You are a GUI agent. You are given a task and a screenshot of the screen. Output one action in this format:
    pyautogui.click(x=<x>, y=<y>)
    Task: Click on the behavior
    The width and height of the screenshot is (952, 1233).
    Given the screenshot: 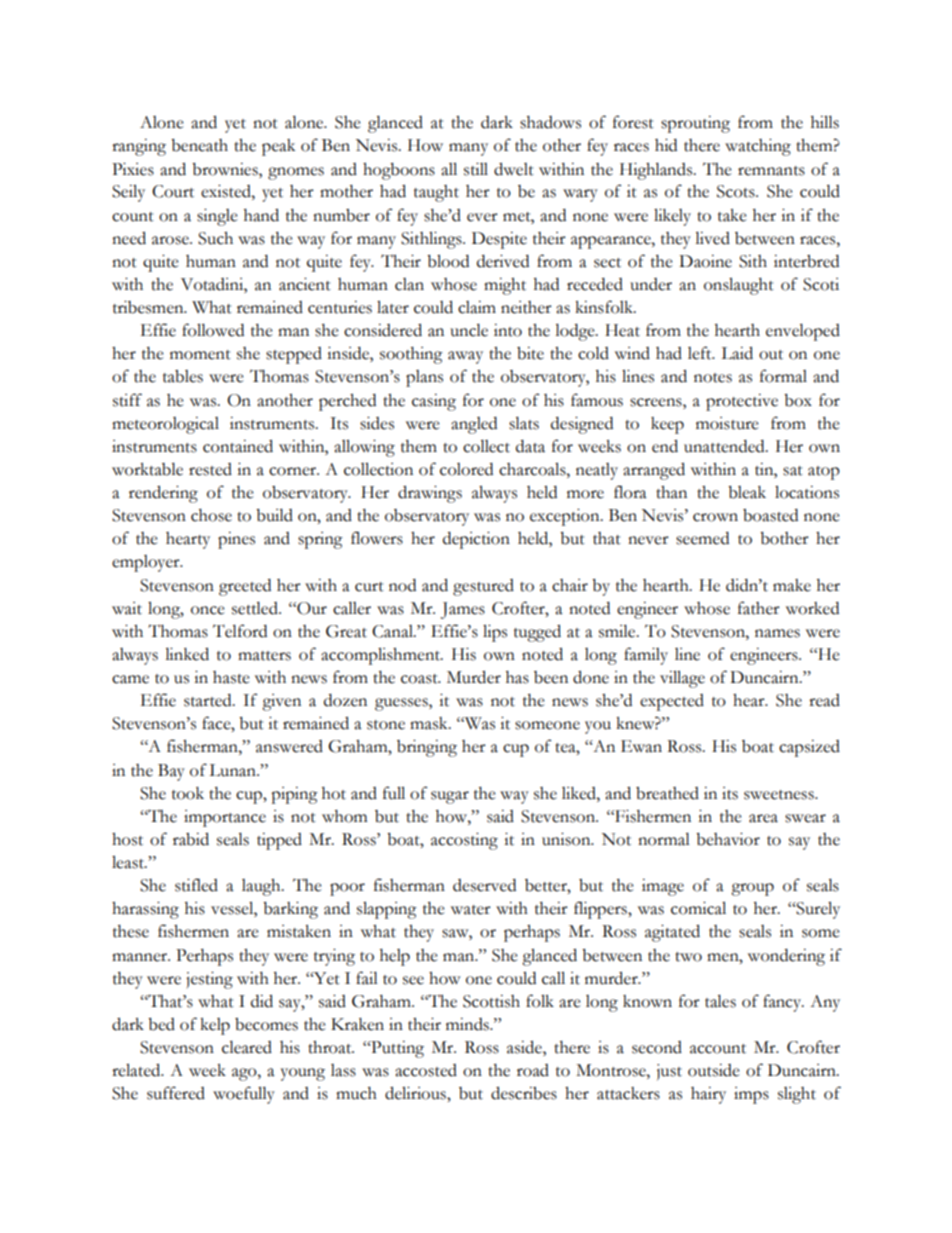 What is the action you would take?
    pyautogui.click(x=728, y=839)
